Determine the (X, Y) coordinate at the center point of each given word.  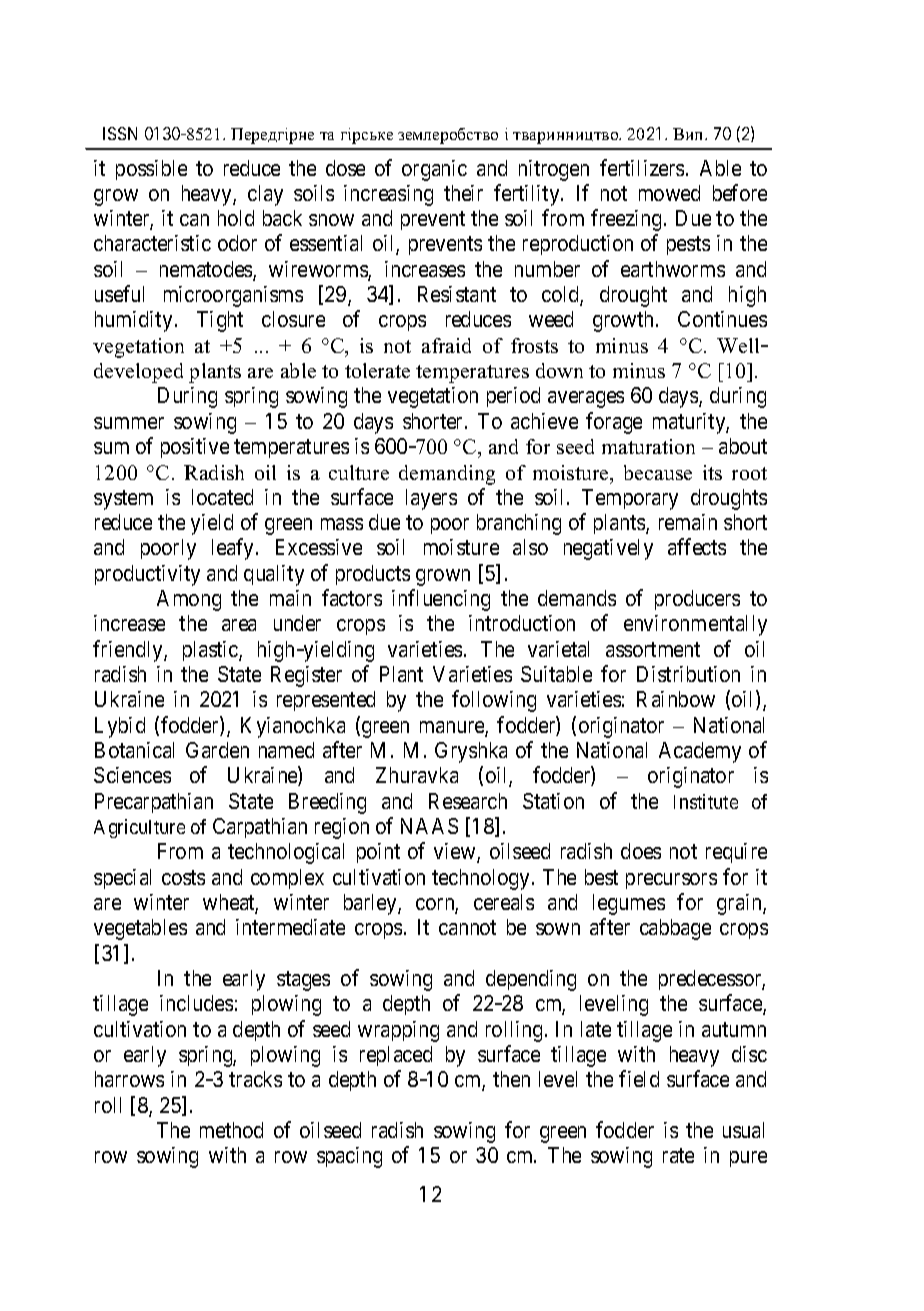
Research (468, 801)
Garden (217, 750)
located (222, 497)
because (658, 472)
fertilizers (642, 167)
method (231, 1130)
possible (151, 170)
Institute (706, 801)
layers (431, 499)
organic (434, 170)
